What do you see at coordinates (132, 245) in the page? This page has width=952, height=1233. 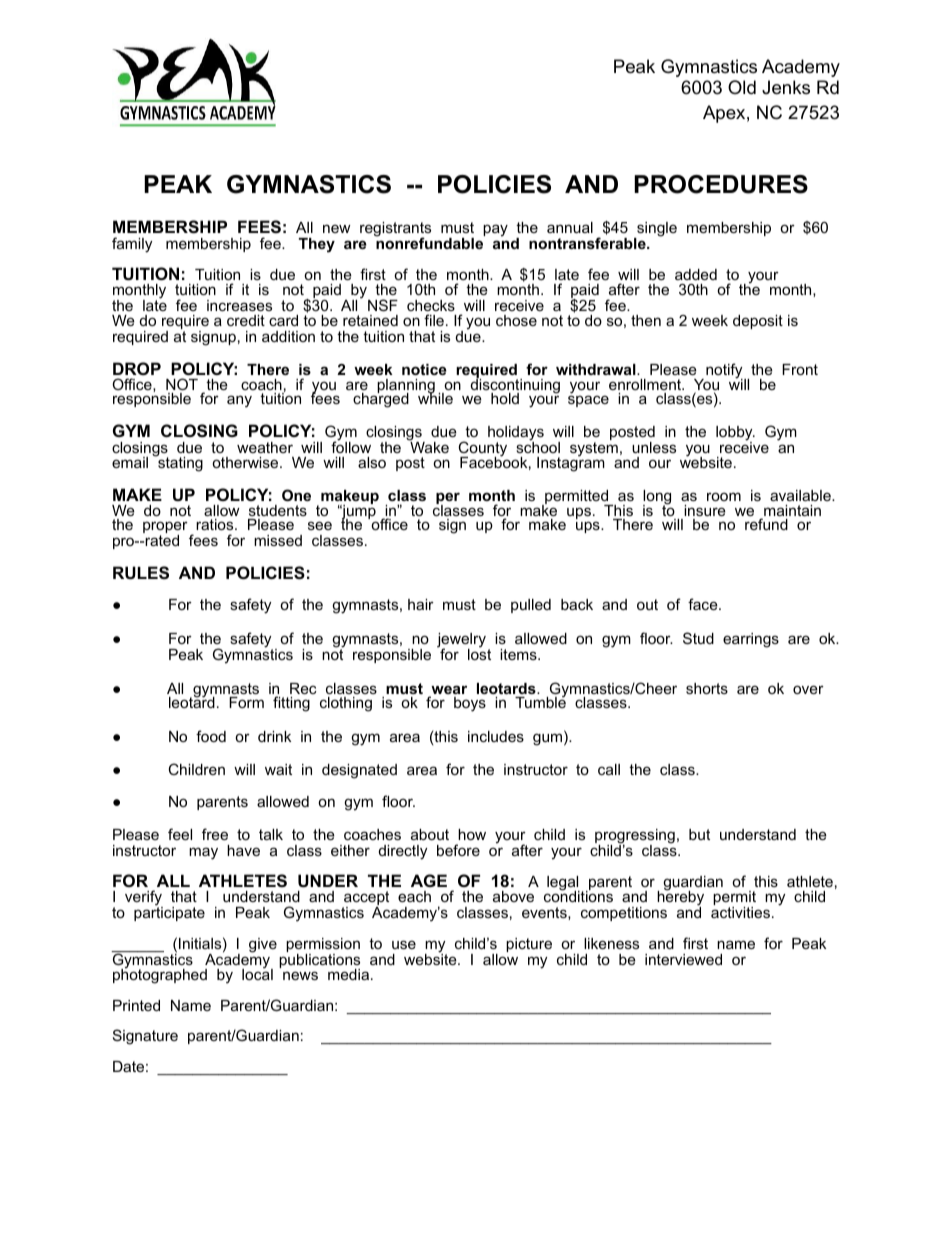 I see `family` at bounding box center [132, 245].
